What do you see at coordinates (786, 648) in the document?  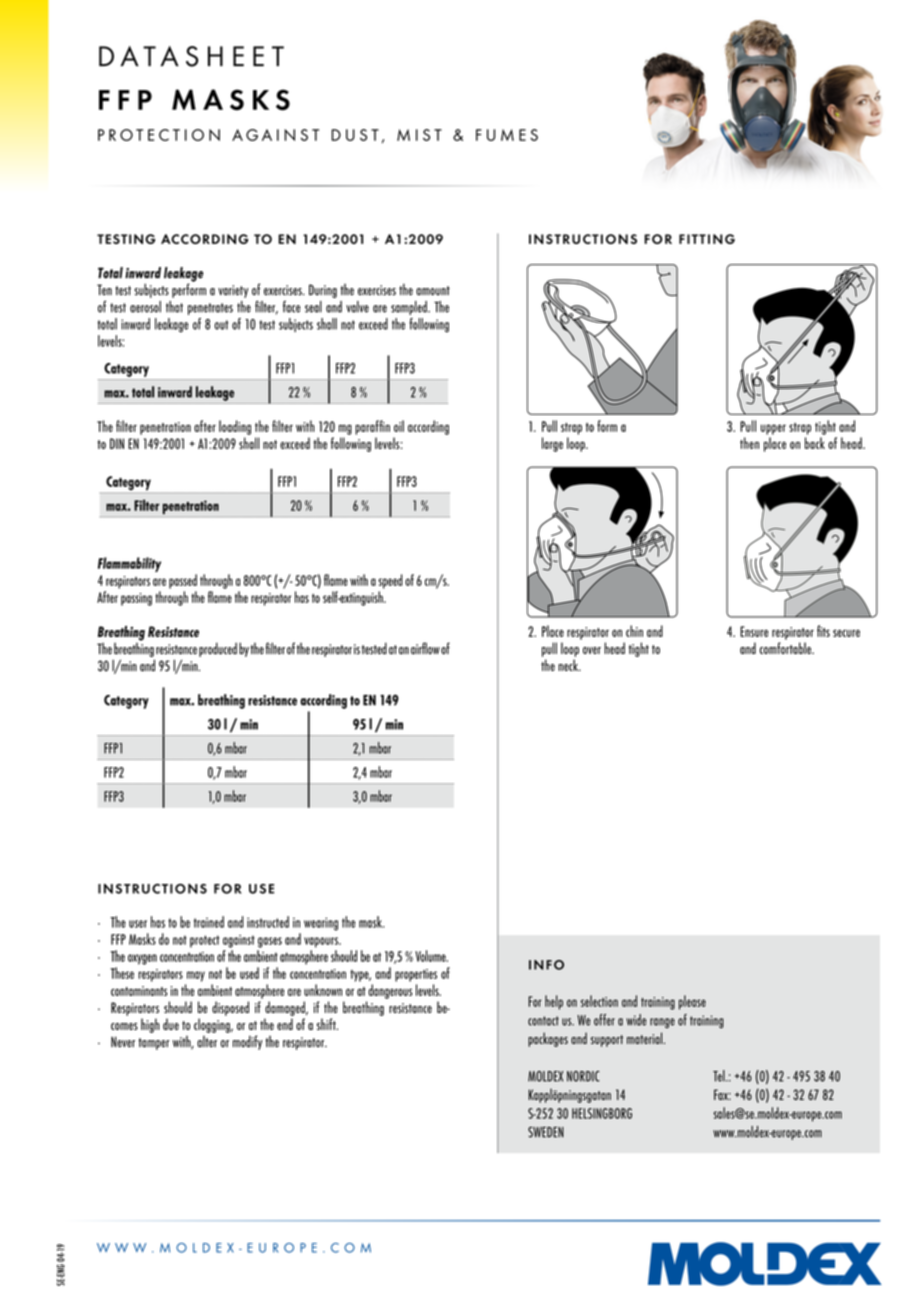 I see `comfortable` at bounding box center [786, 648].
